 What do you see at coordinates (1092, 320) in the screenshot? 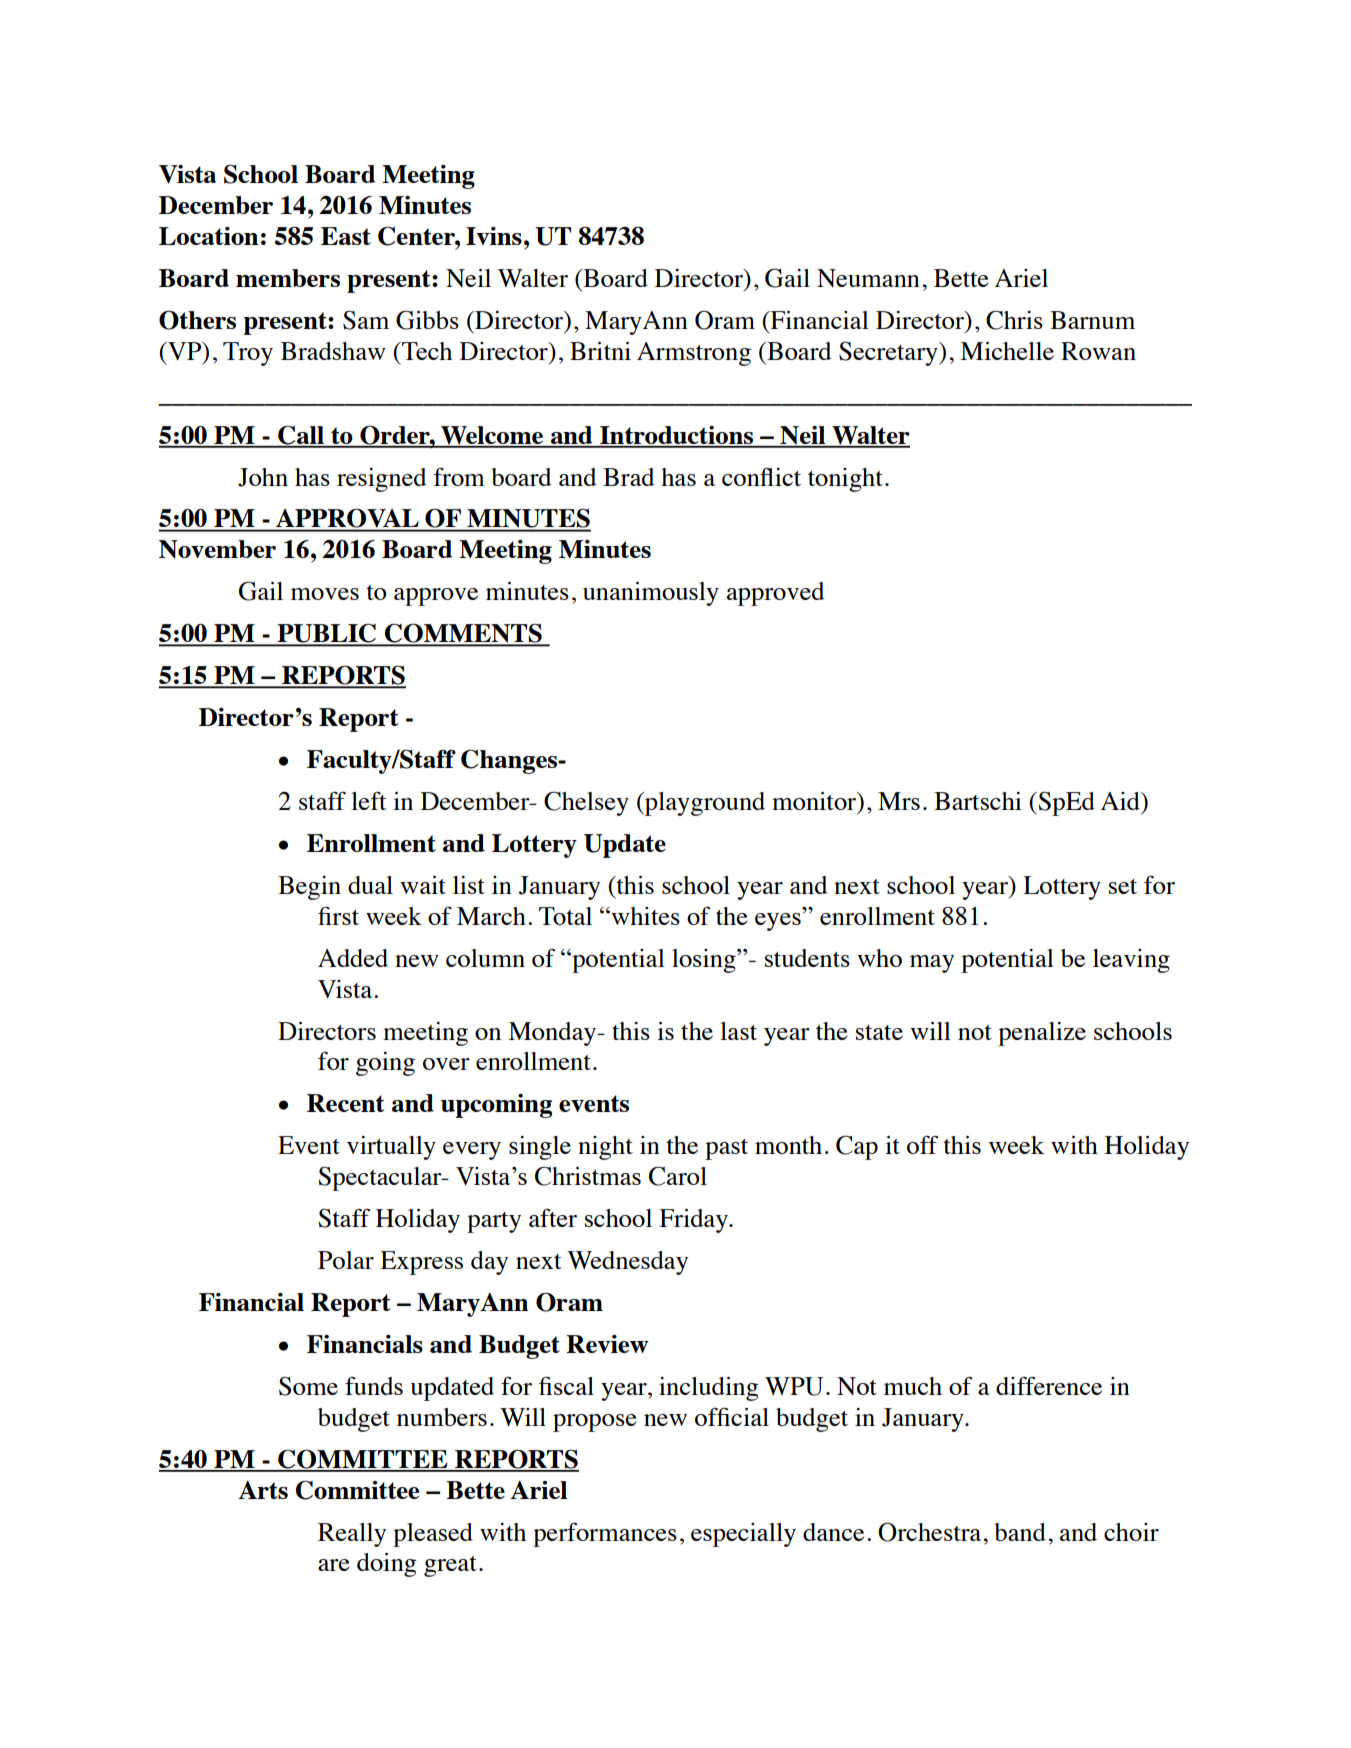
I see `Barnum` at bounding box center [1092, 320].
